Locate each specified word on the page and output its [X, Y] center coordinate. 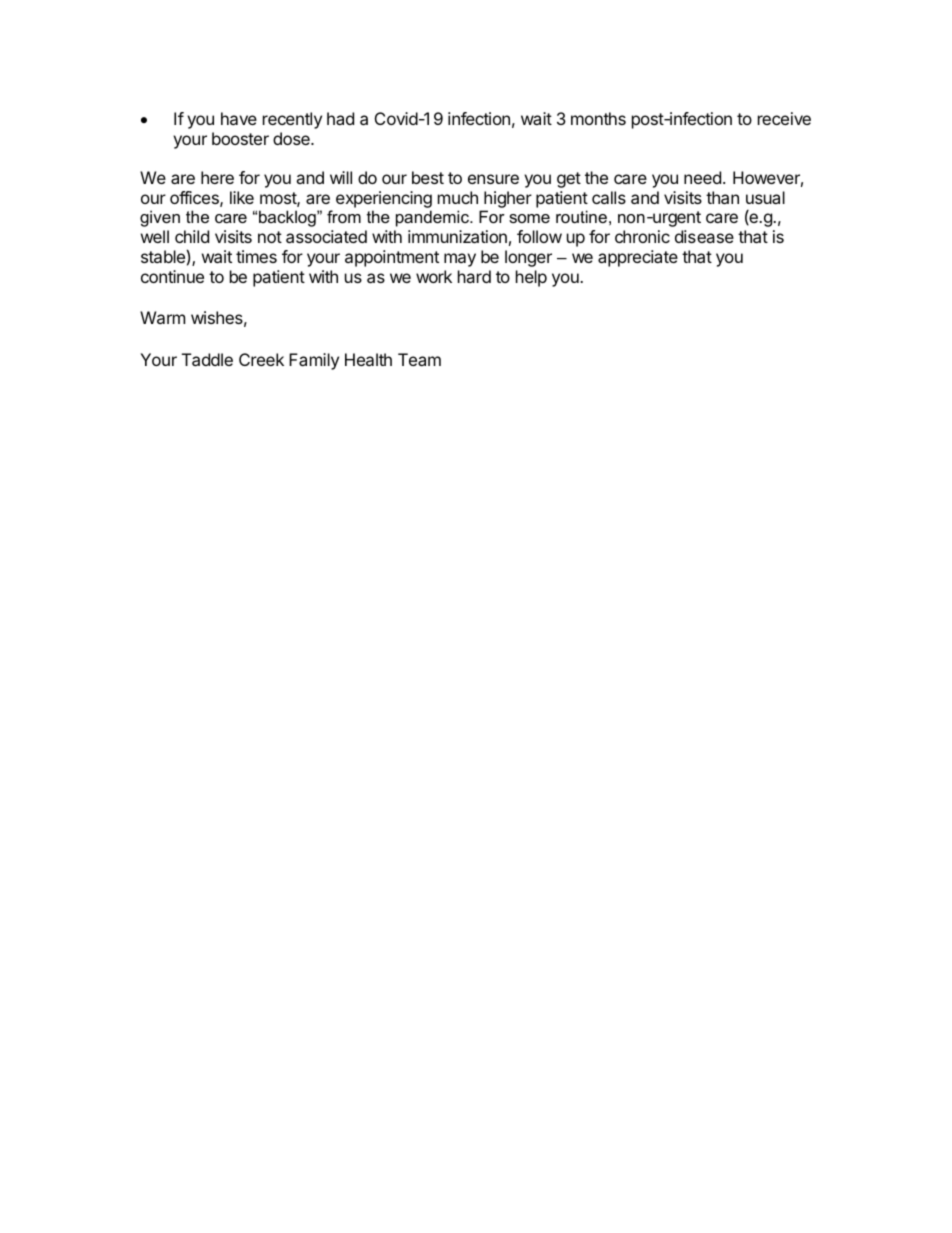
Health [368, 359]
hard [474, 276]
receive [784, 118]
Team [419, 359]
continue [172, 276]
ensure [493, 179]
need [702, 177]
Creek [261, 359]
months [598, 118]
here [217, 177]
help [531, 278]
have [239, 118]
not [270, 237]
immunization [457, 236]
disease [704, 236]
